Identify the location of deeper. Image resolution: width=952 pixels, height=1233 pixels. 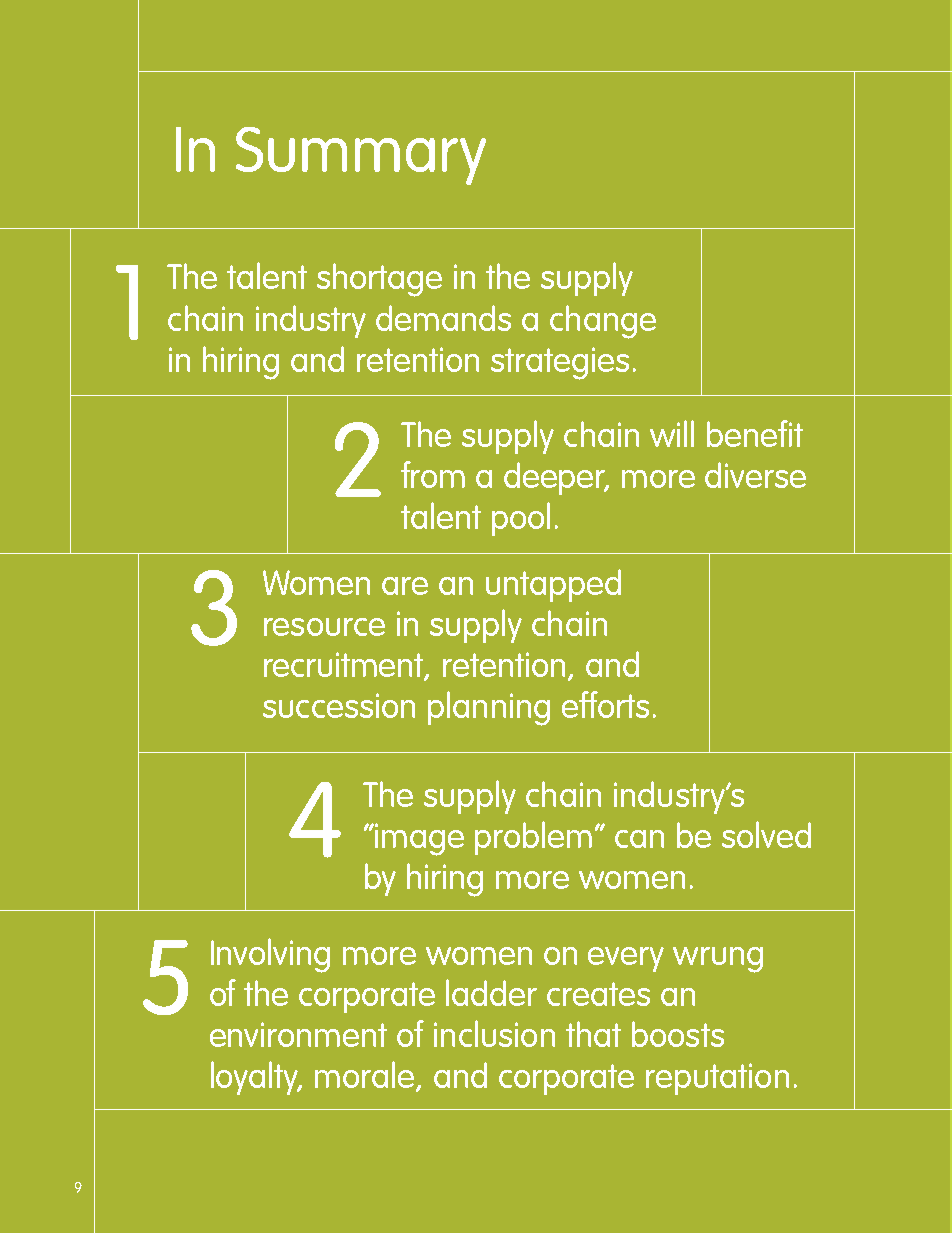
(556, 478).
